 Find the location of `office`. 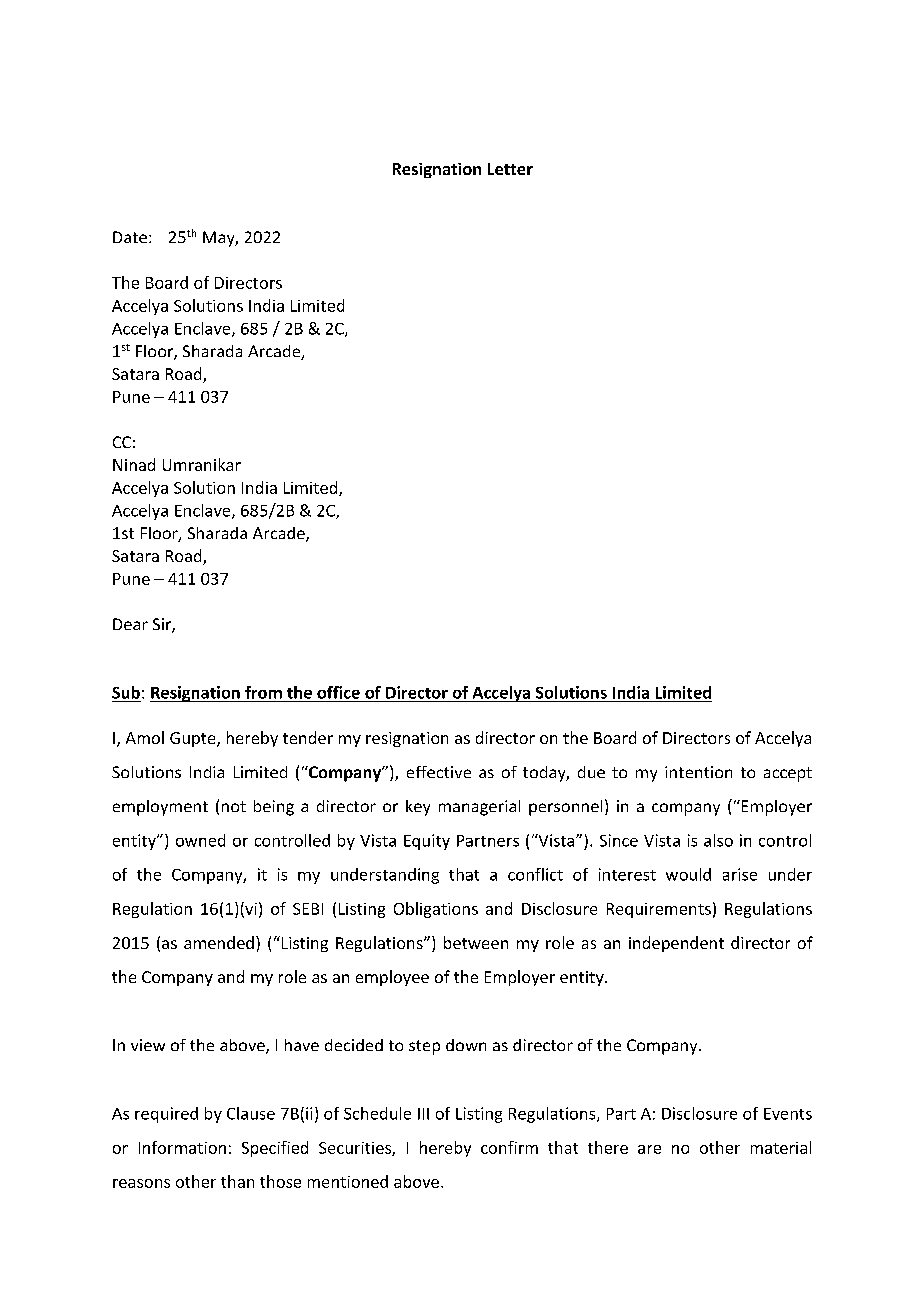

office is located at coordinates (338, 692).
